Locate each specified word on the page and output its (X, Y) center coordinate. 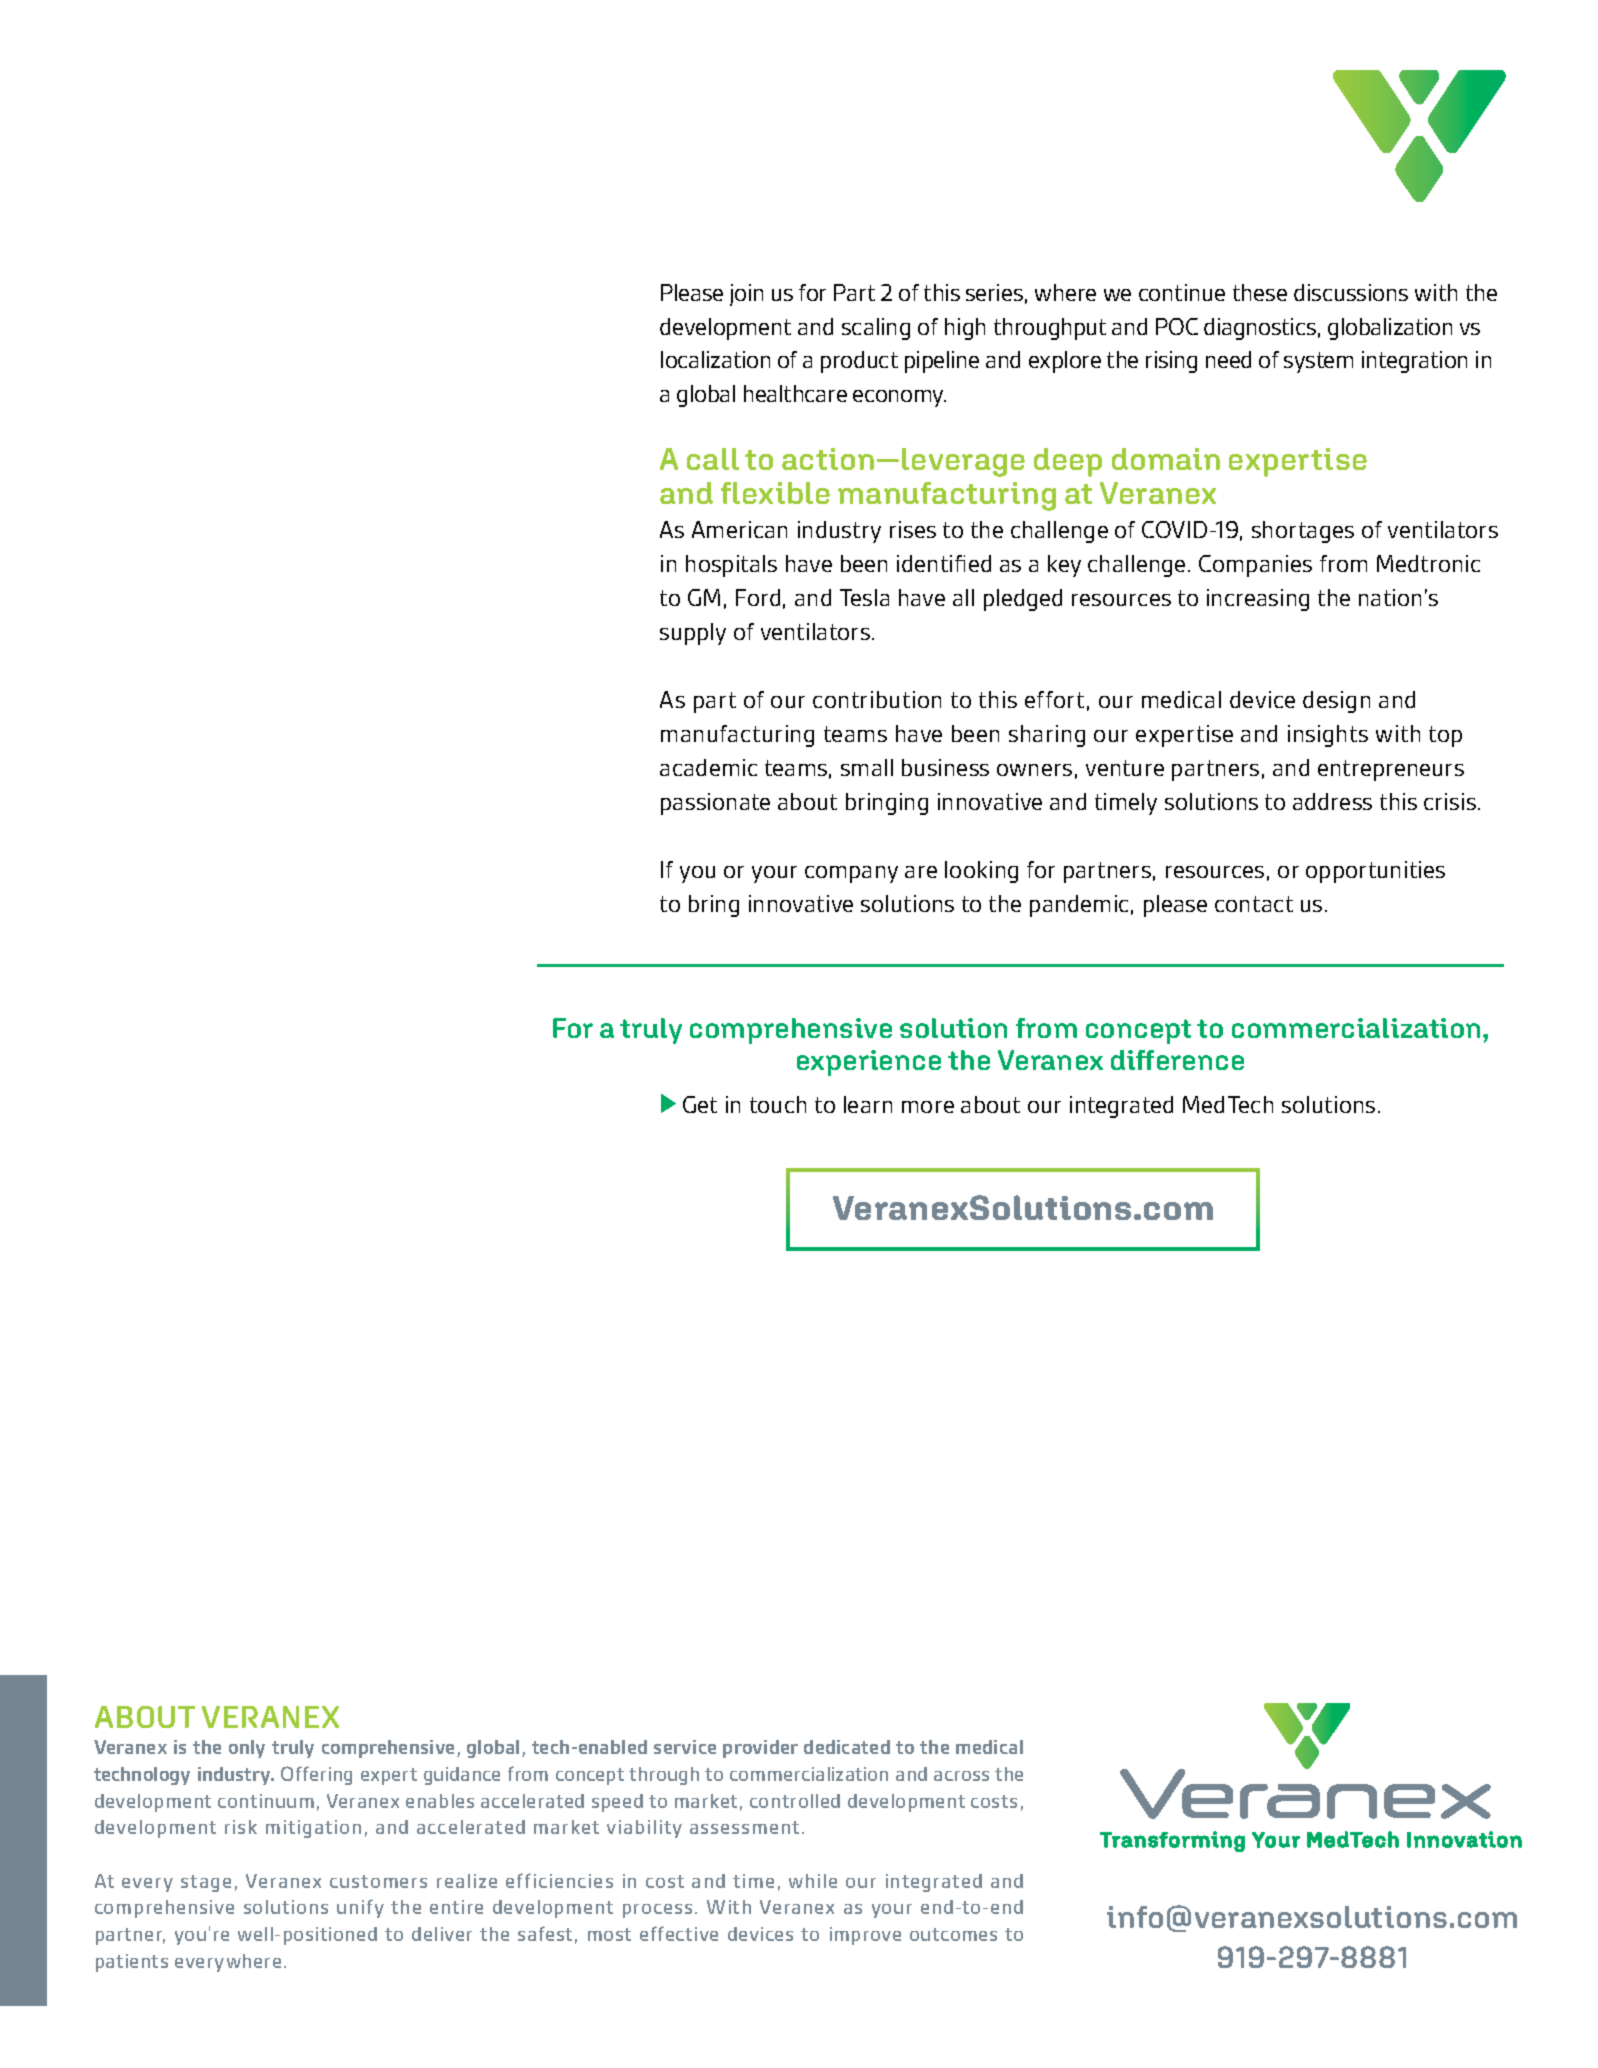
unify (360, 1908)
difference (1177, 1060)
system (1318, 362)
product (859, 362)
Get (700, 1104)
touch (778, 1104)
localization (715, 359)
